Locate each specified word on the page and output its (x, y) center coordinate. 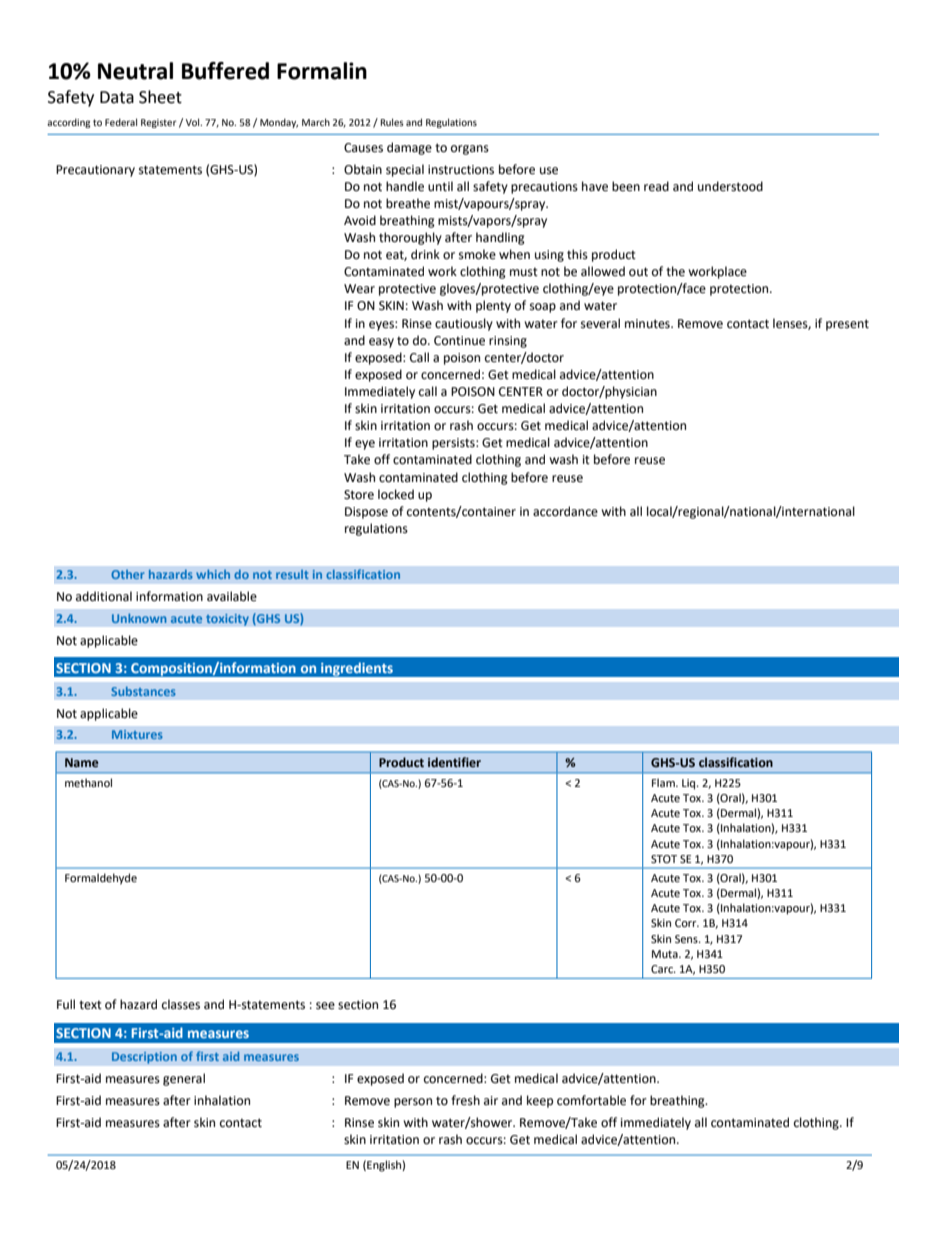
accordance (565, 511)
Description (144, 1058)
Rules (392, 122)
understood (730, 186)
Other (127, 574)
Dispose (366, 513)
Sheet (160, 97)
